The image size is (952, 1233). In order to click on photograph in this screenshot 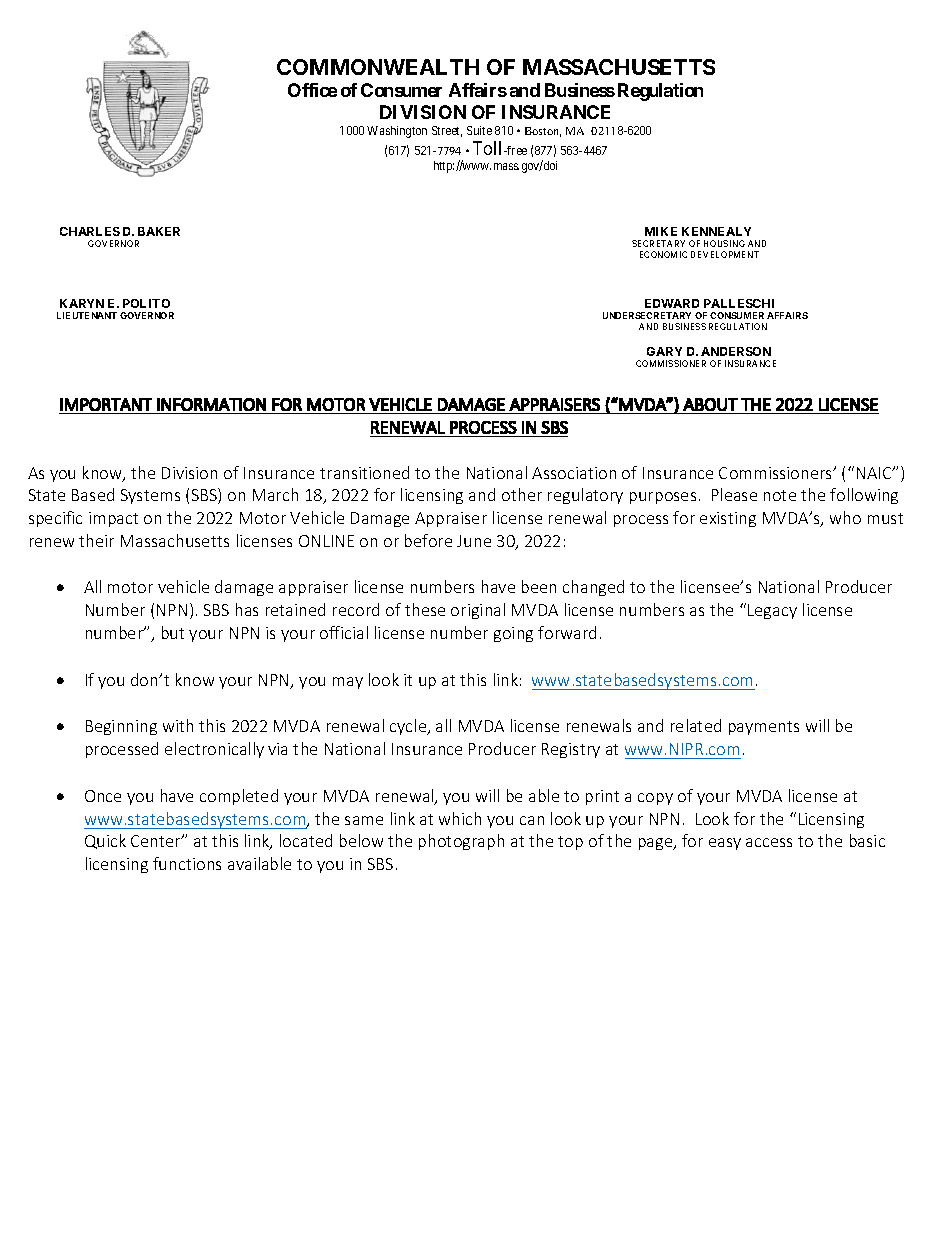, I will do `click(461, 842)`.
